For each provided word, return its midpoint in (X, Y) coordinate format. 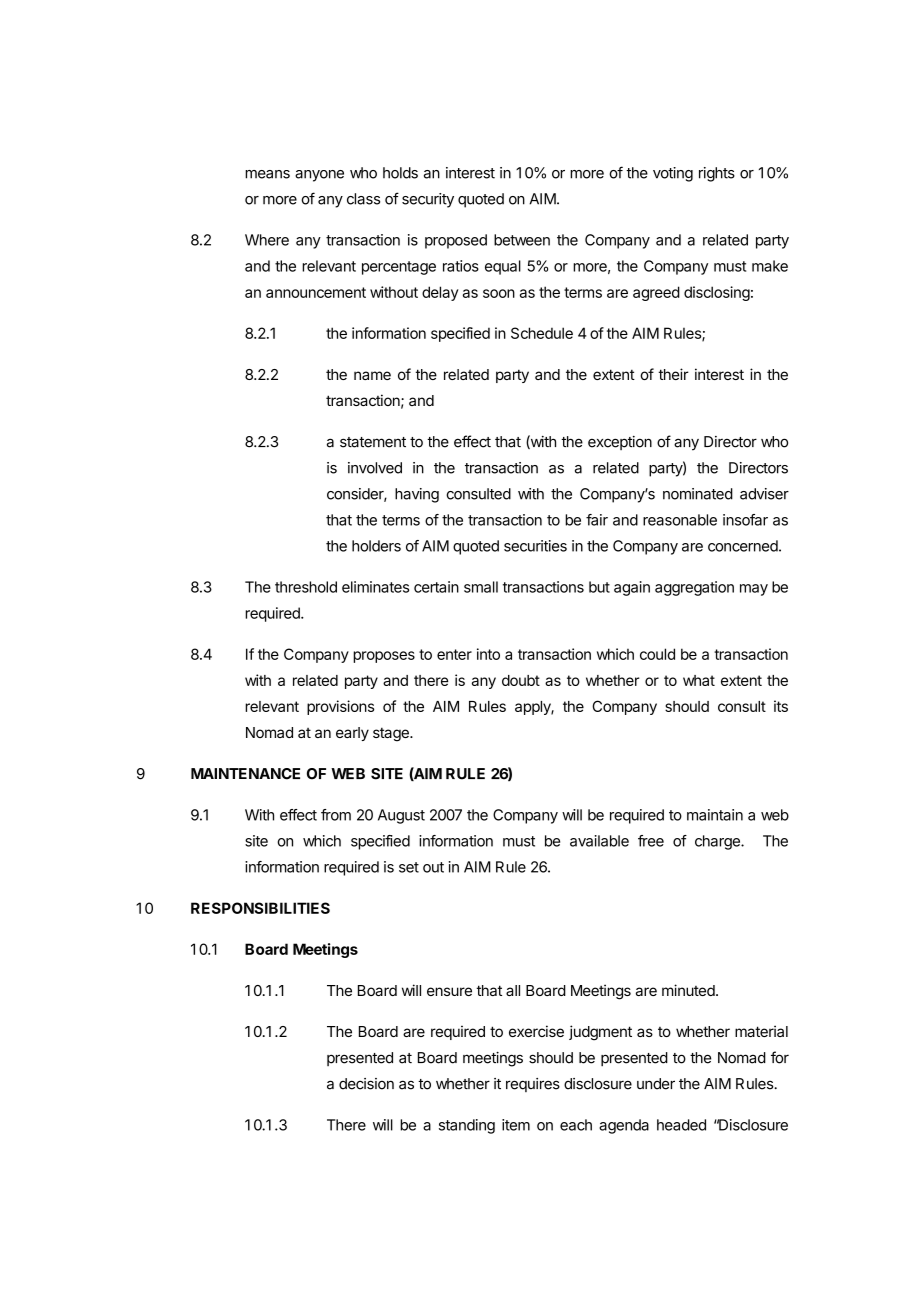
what (699, 680)
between (522, 240)
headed (681, 1125)
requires (533, 1085)
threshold (306, 587)
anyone (319, 176)
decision (366, 1084)
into (488, 654)
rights (717, 174)
